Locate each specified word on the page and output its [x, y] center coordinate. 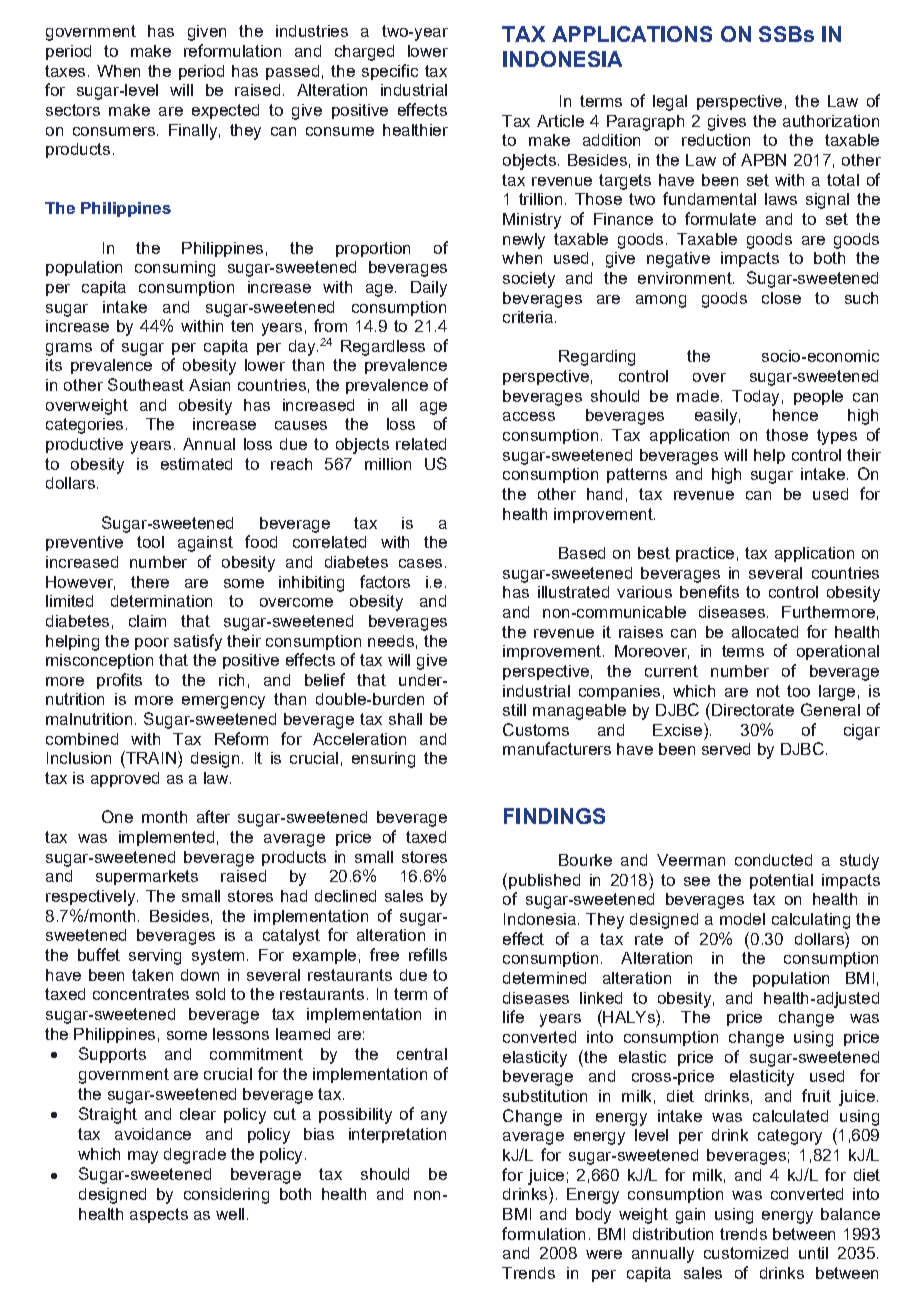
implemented [166, 838]
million [388, 464]
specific [390, 72]
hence [795, 415]
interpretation [397, 1135]
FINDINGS [554, 816]
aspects [159, 1215]
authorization [831, 121]
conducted [773, 860]
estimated [196, 464]
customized [746, 1253]
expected [225, 111]
